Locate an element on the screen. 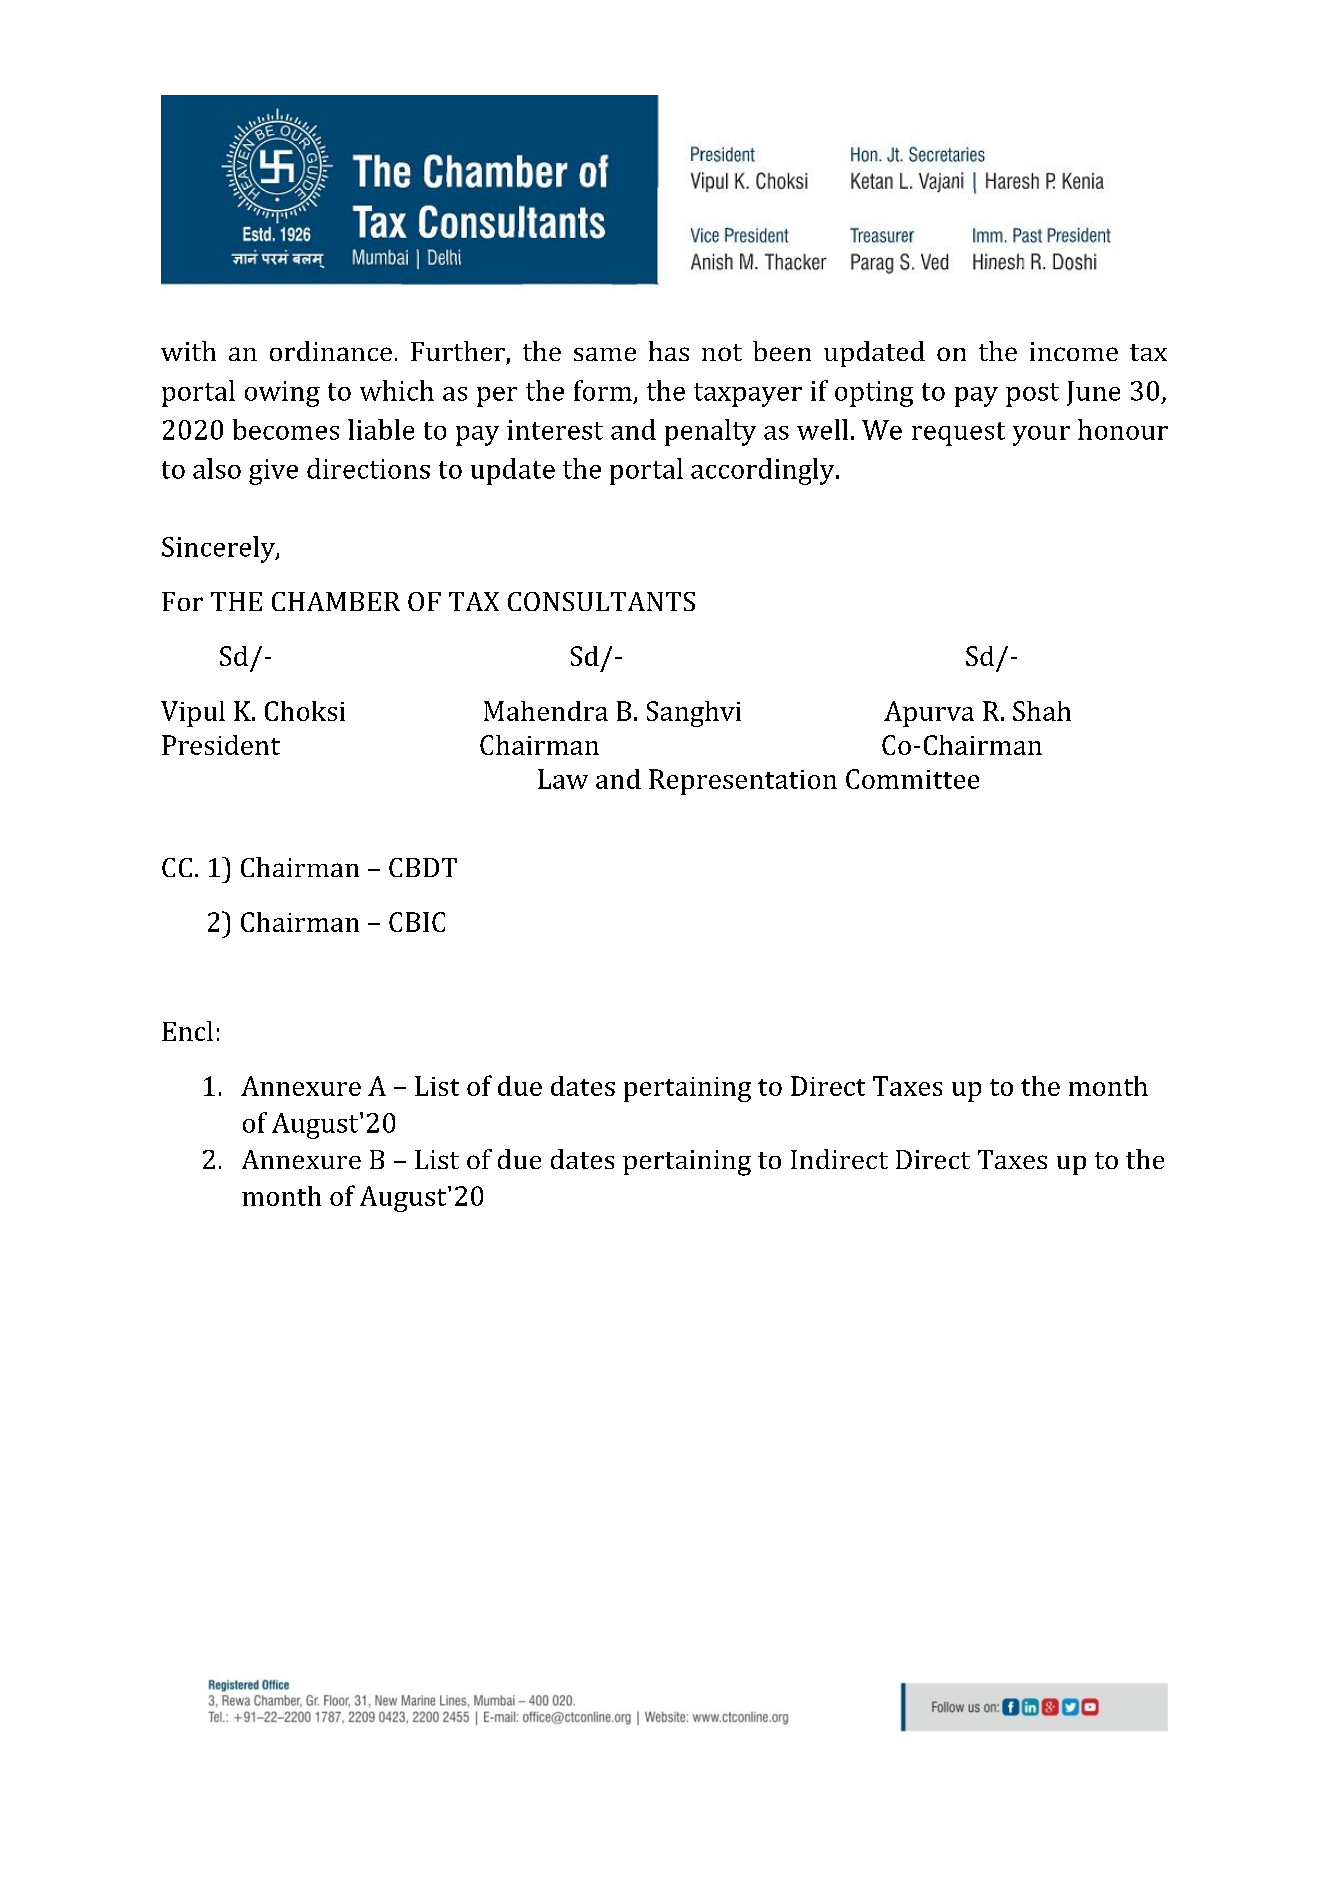  Shah is located at coordinates (1042, 711).
